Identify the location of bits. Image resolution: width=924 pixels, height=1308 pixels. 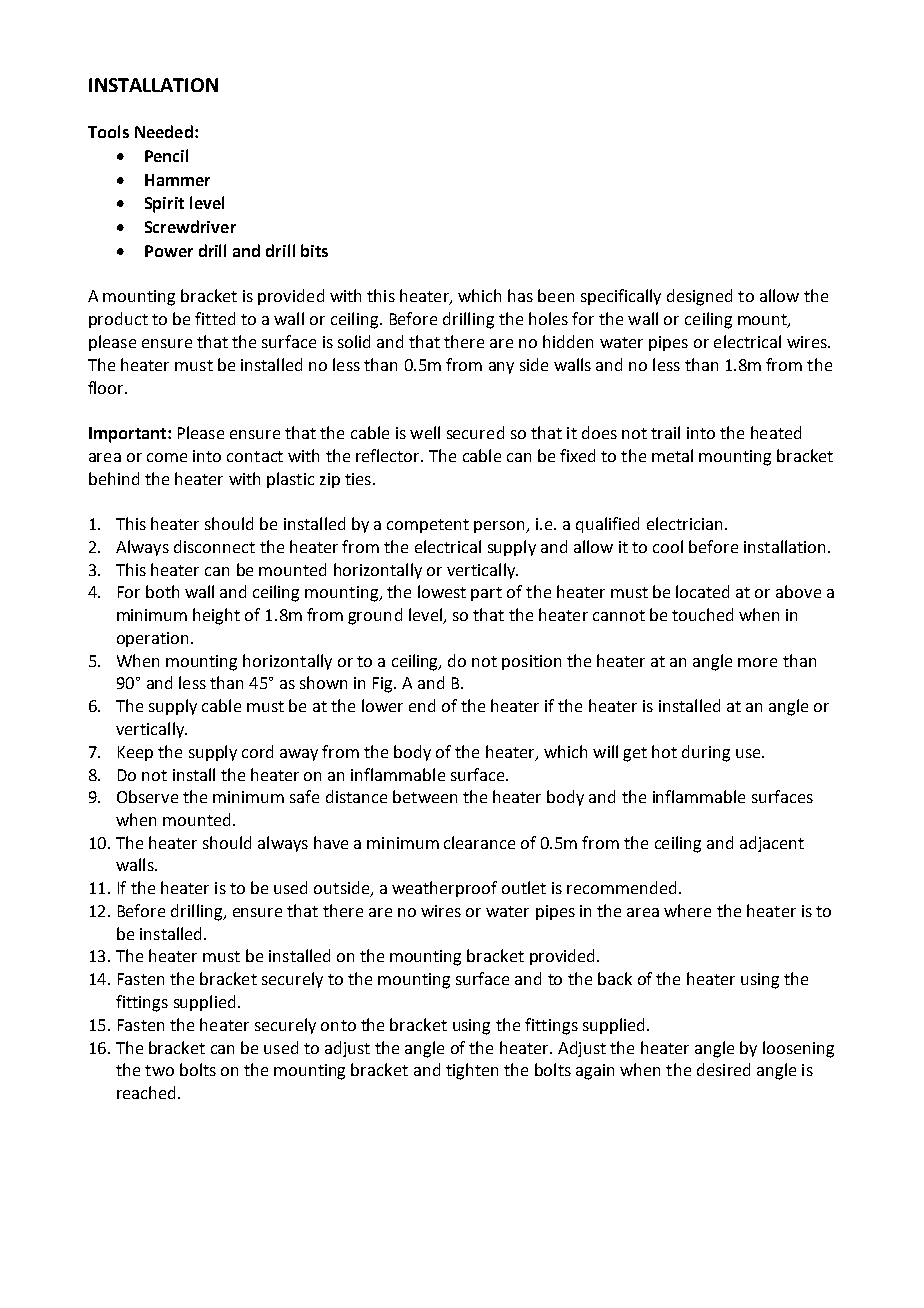
(314, 250).
